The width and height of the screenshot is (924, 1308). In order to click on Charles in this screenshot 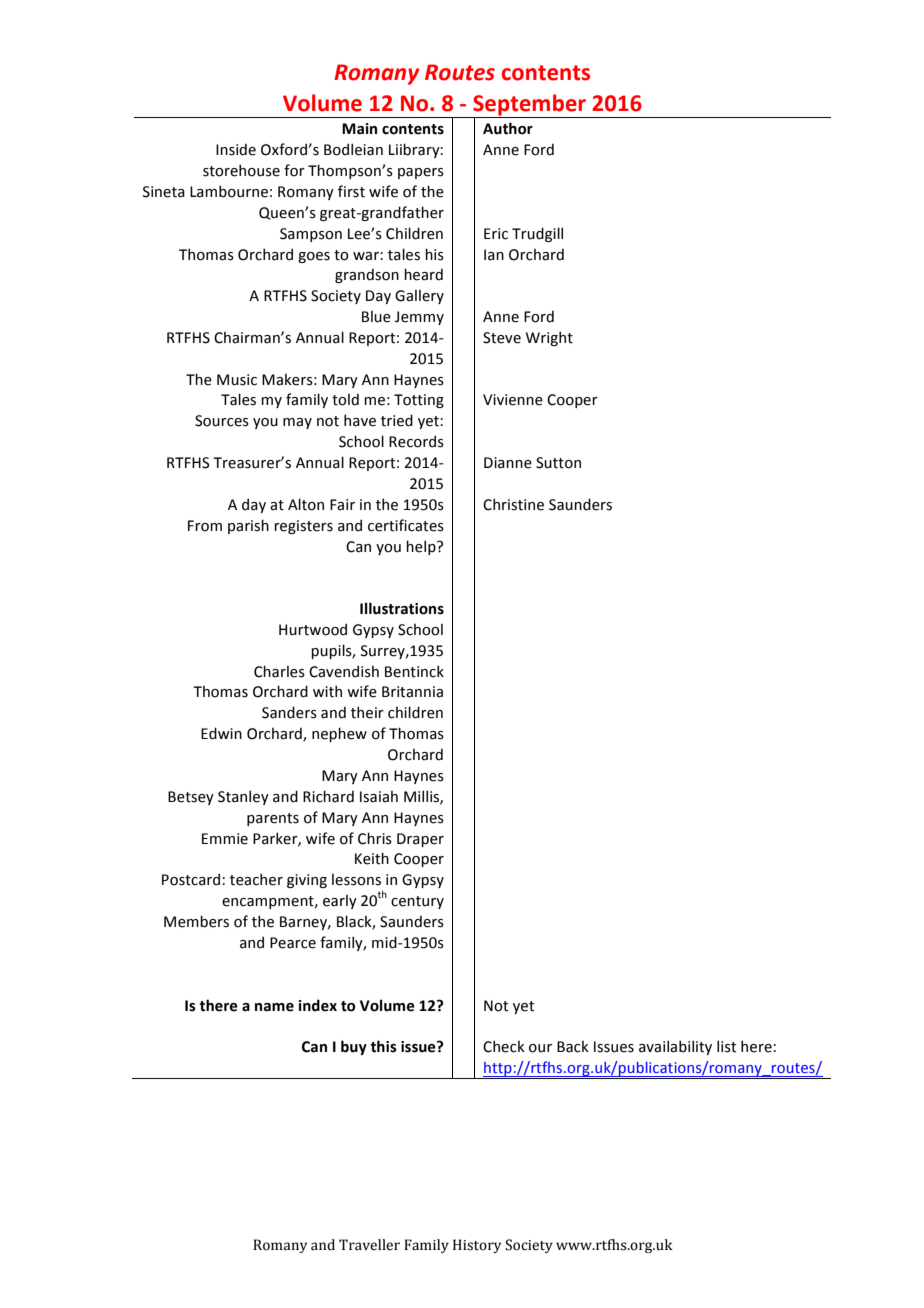, I will do `click(279, 671)`.
